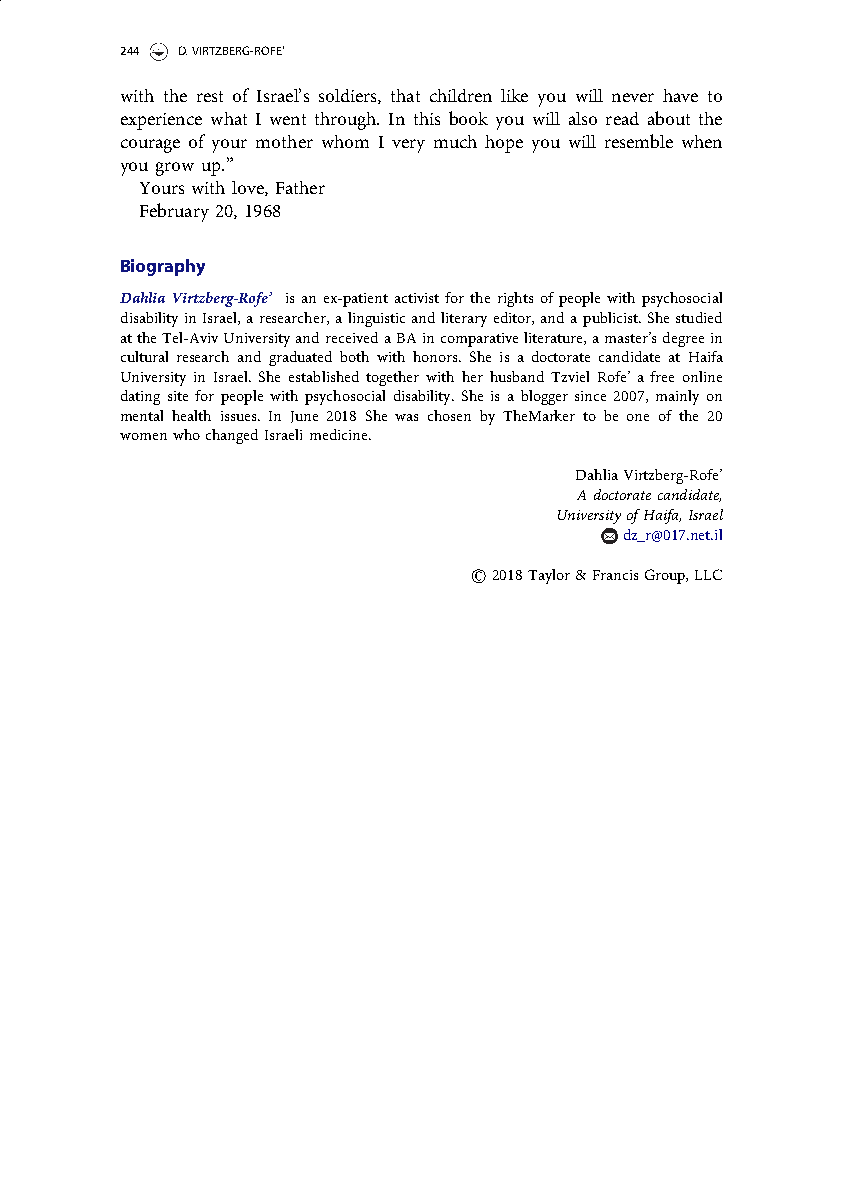 This image has height=1202, width=842. Describe the element at coordinates (427, 118) in the image. I see `this` at that location.
